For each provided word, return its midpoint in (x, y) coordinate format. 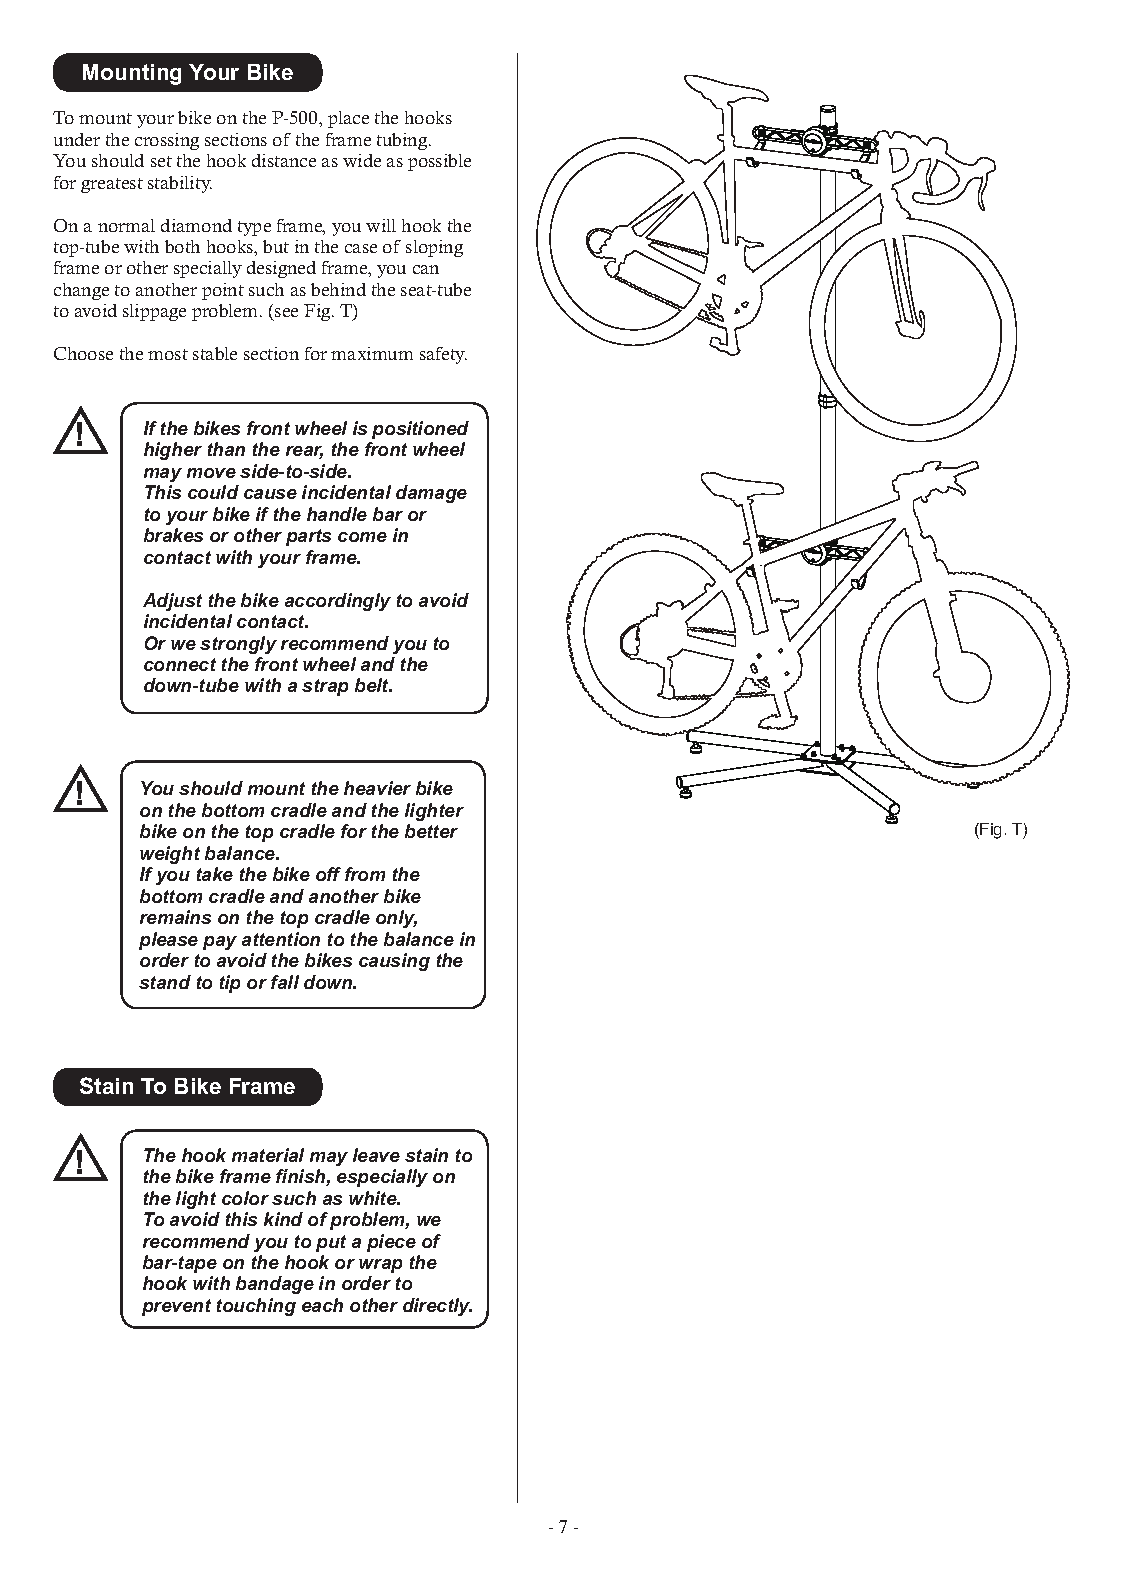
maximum (372, 353)
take (215, 874)
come (362, 537)
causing (394, 962)
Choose (83, 353)
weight (170, 855)
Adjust (172, 602)
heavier (377, 788)
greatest (112, 185)
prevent (176, 1307)
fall (285, 982)
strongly (238, 645)
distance (284, 160)
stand (165, 982)
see (285, 314)
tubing (403, 141)
